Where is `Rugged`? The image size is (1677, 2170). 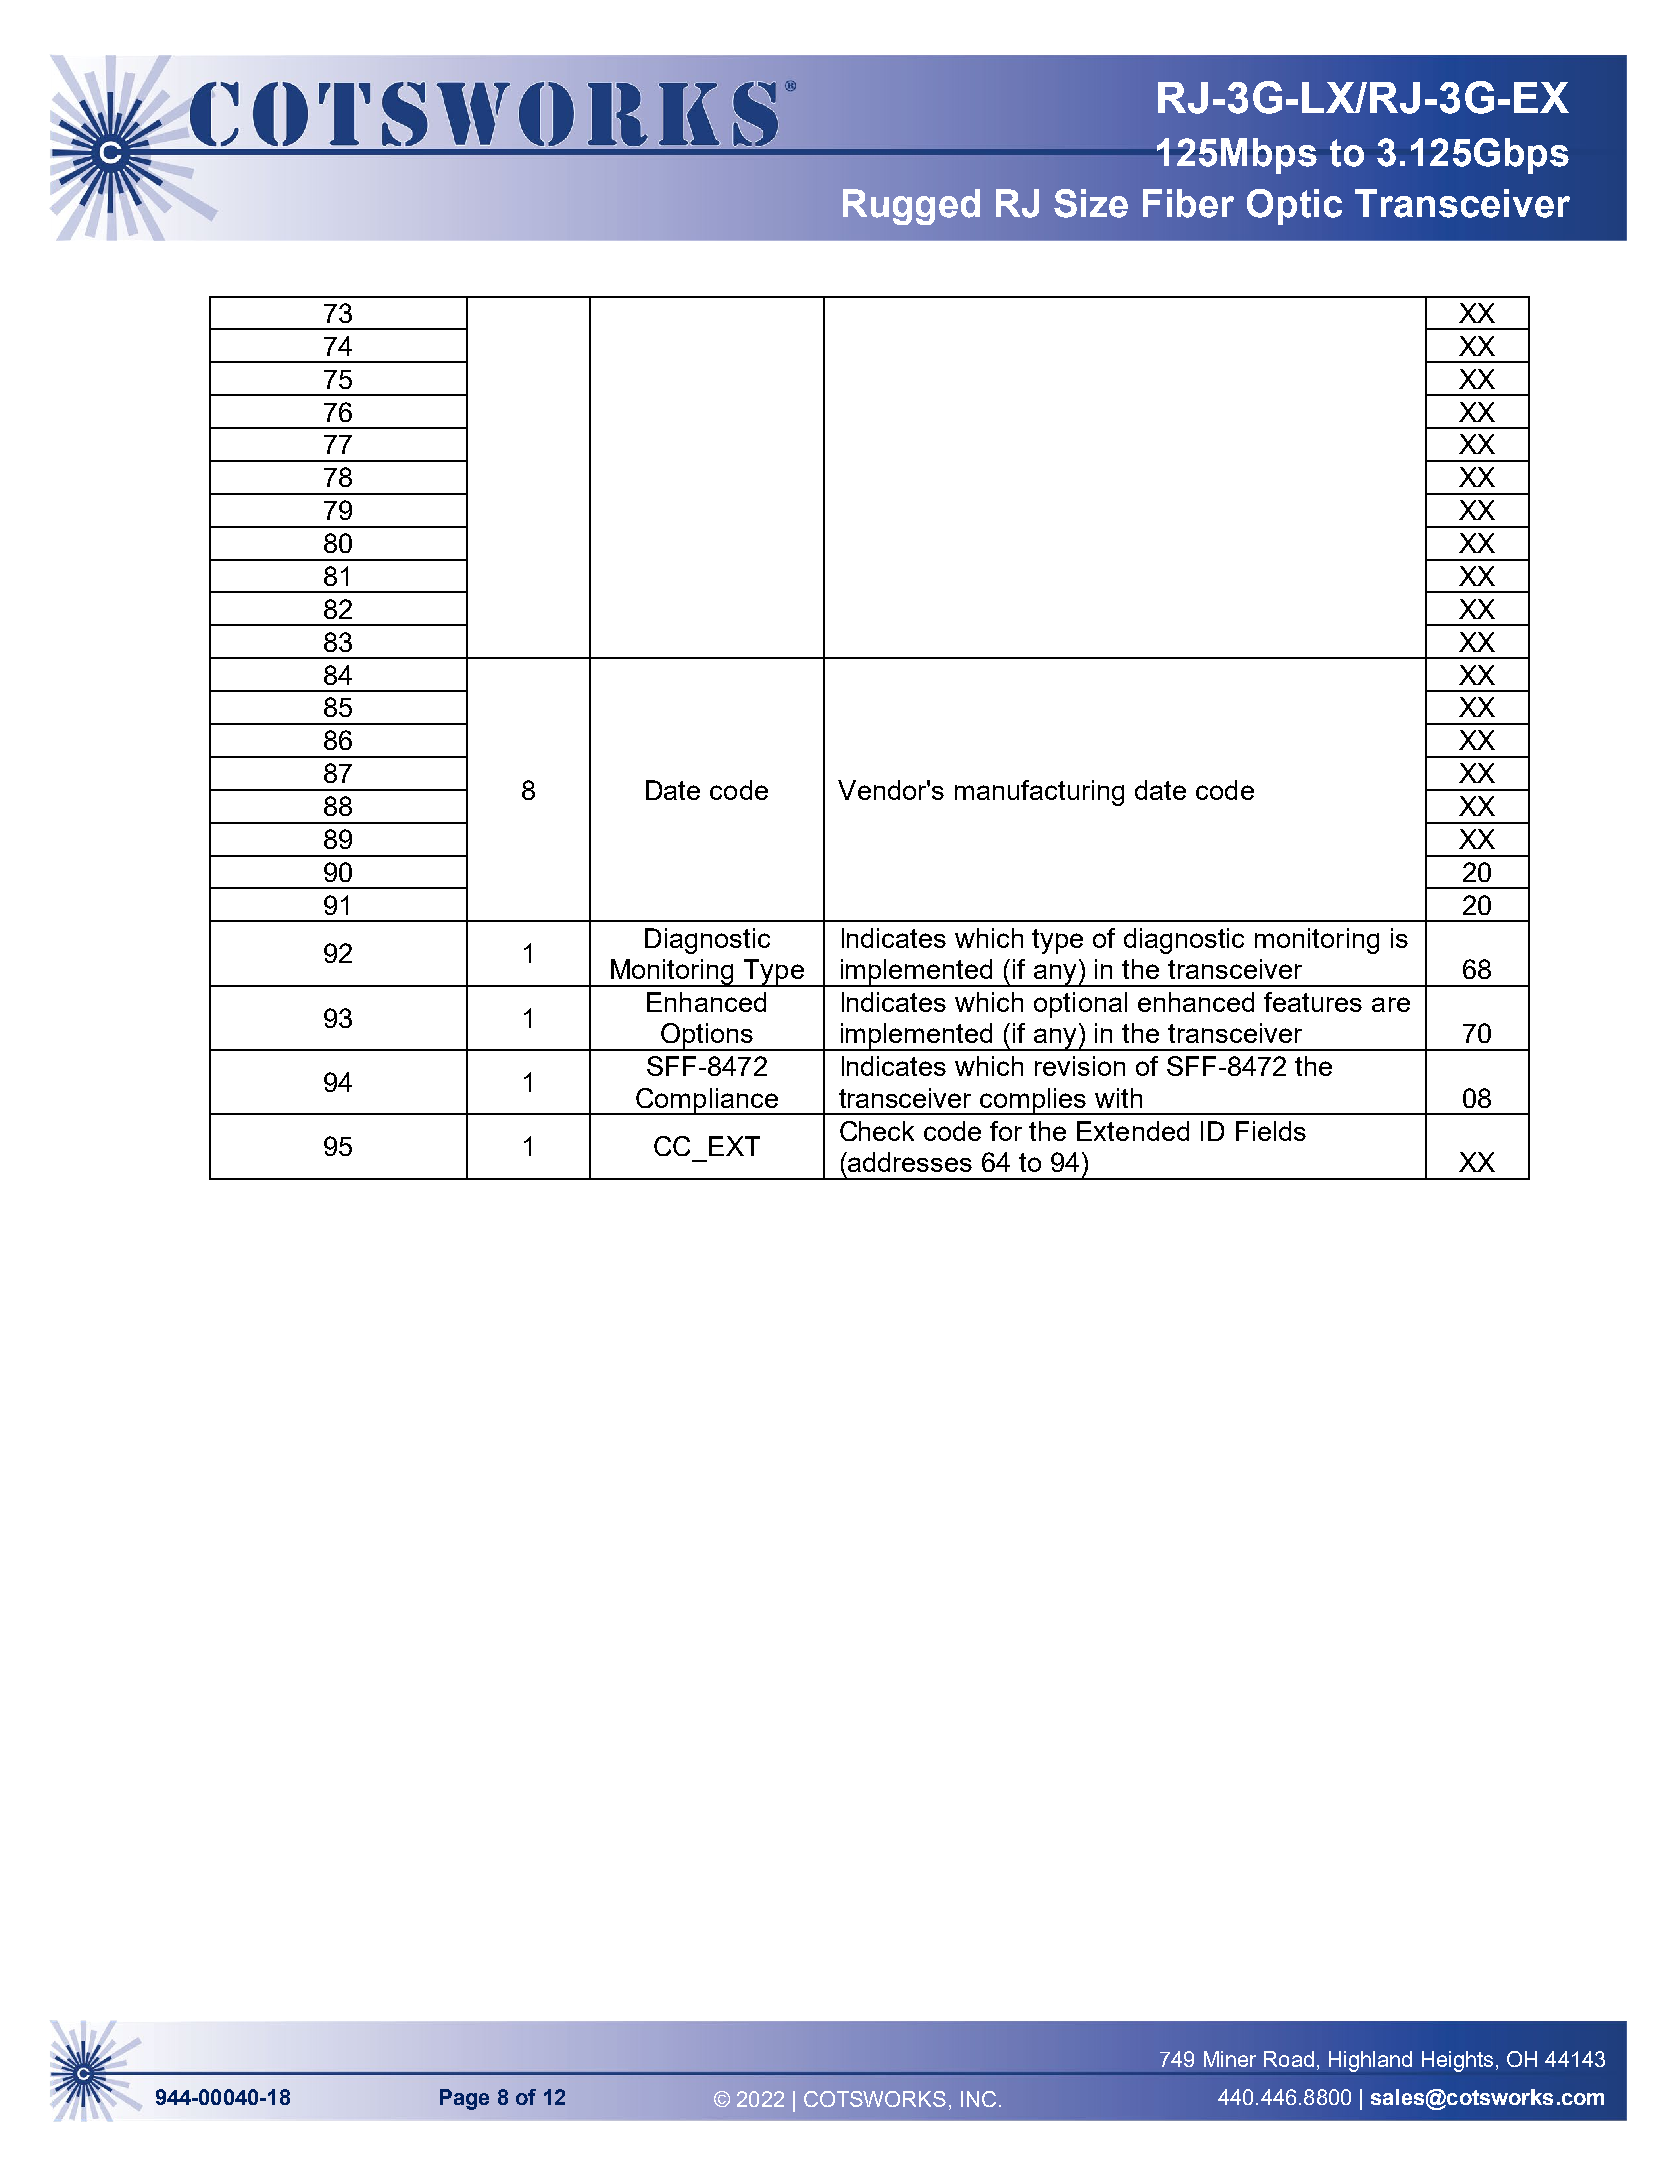 Rugged is located at coordinates (911, 207).
